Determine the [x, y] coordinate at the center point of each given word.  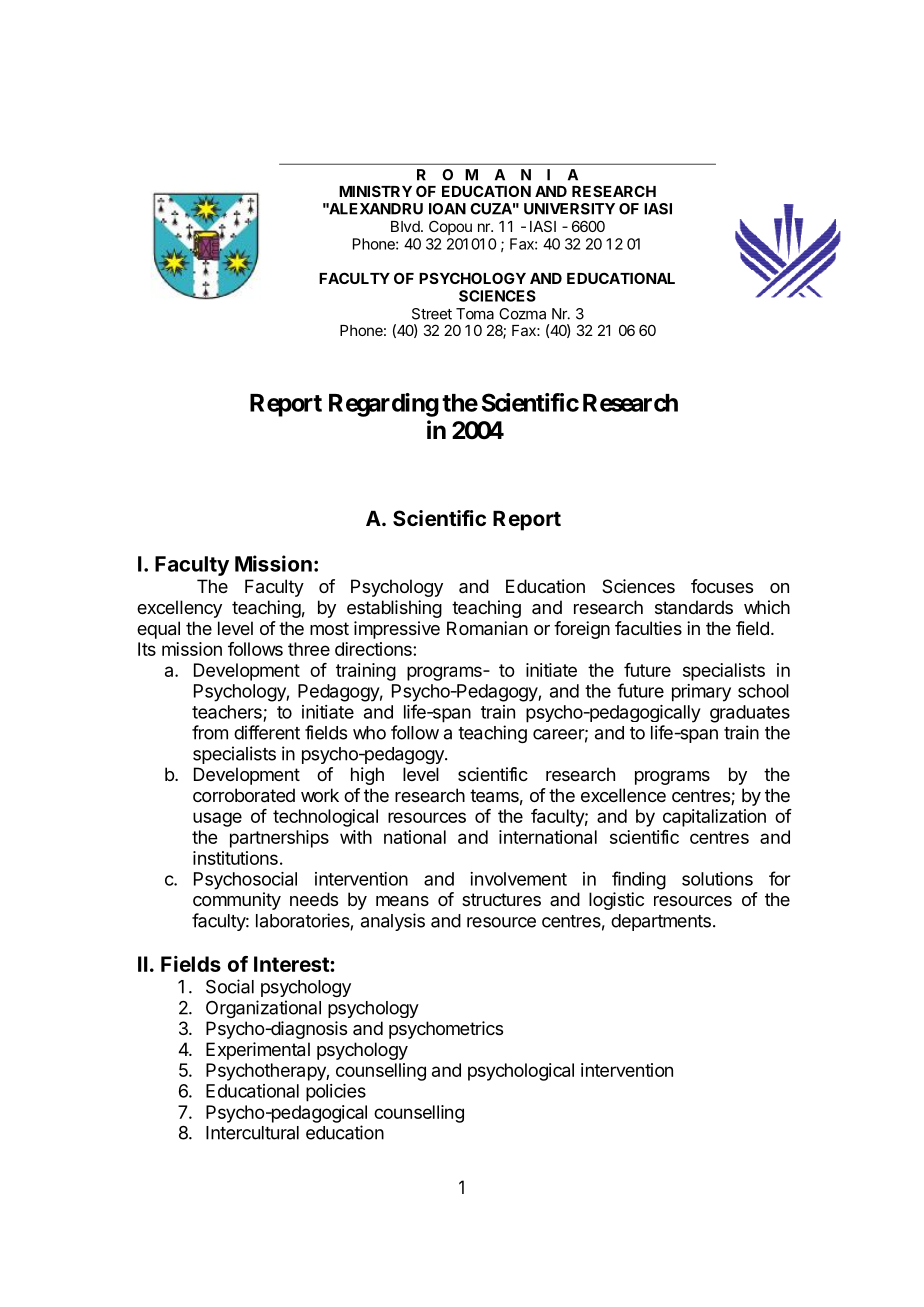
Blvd [406, 226]
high [367, 776]
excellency [179, 609]
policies [336, 1093]
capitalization [714, 818]
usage [217, 819]
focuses [722, 586]
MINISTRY [375, 191]
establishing [394, 609]
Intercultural [252, 1133]
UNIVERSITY [569, 209]
